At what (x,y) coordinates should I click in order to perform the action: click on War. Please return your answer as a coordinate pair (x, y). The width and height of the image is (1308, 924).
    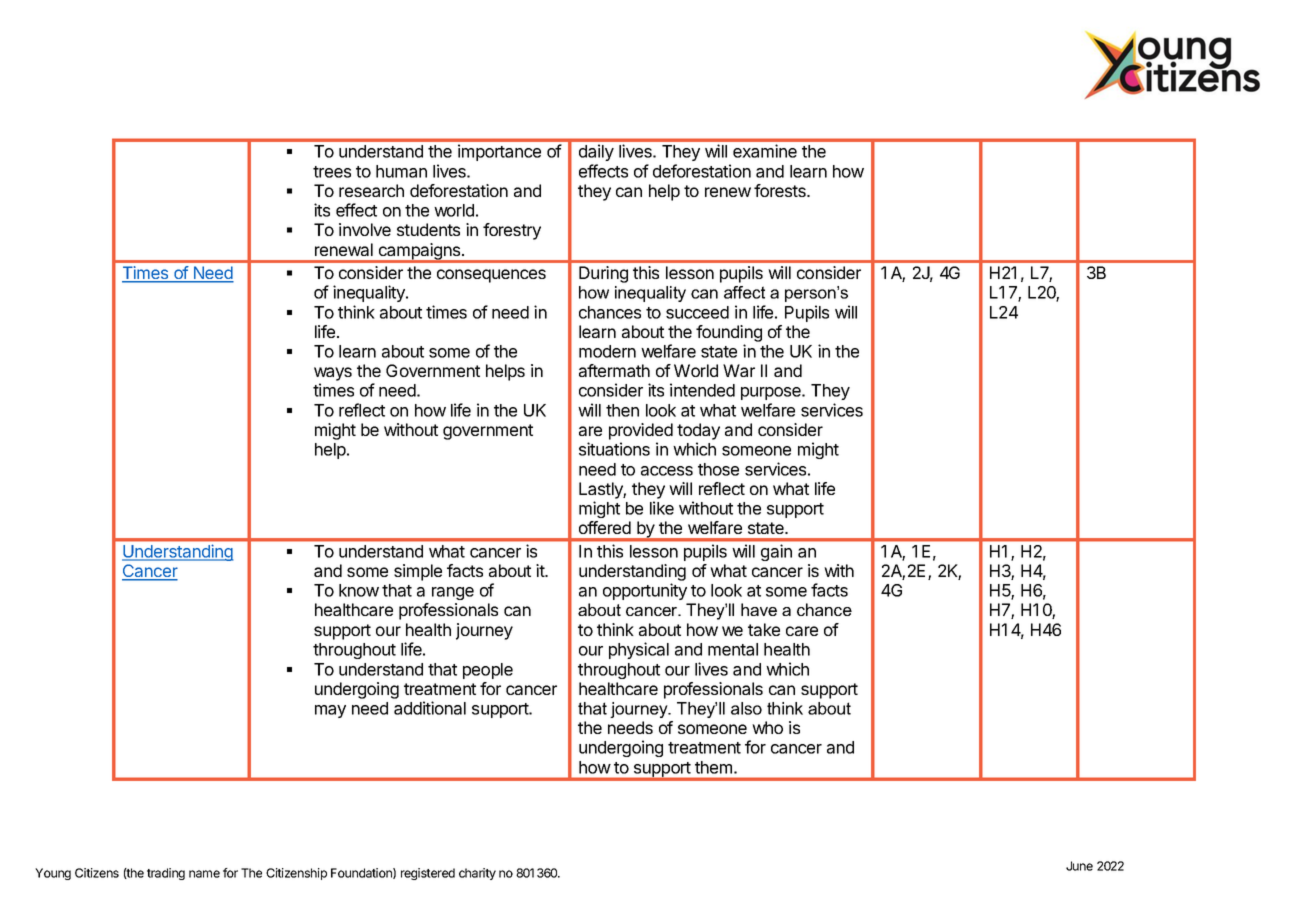
    Looking at the image, I should click on (739, 370).
